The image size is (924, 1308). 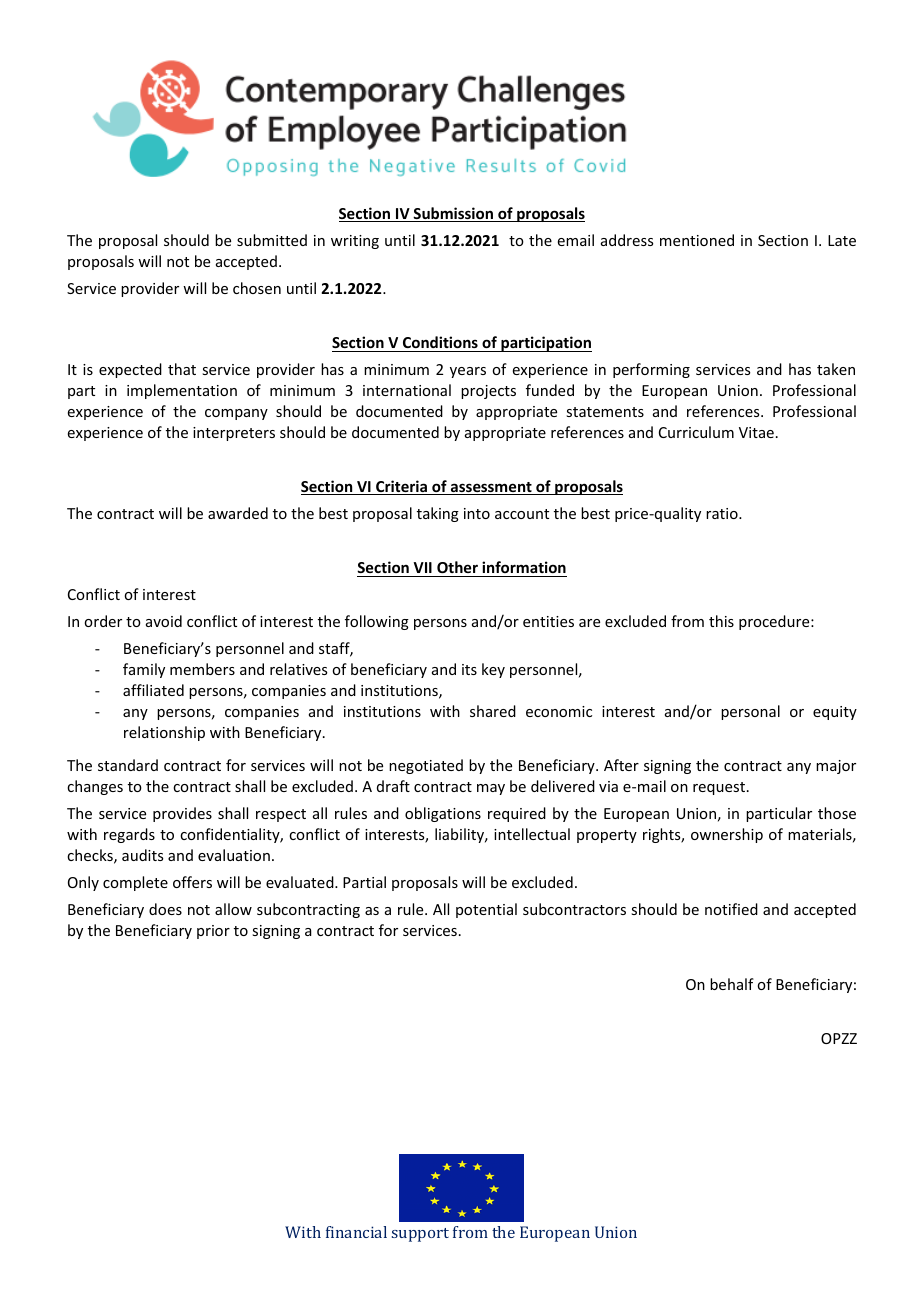 What do you see at coordinates (721, 621) in the screenshot?
I see `this` at bounding box center [721, 621].
